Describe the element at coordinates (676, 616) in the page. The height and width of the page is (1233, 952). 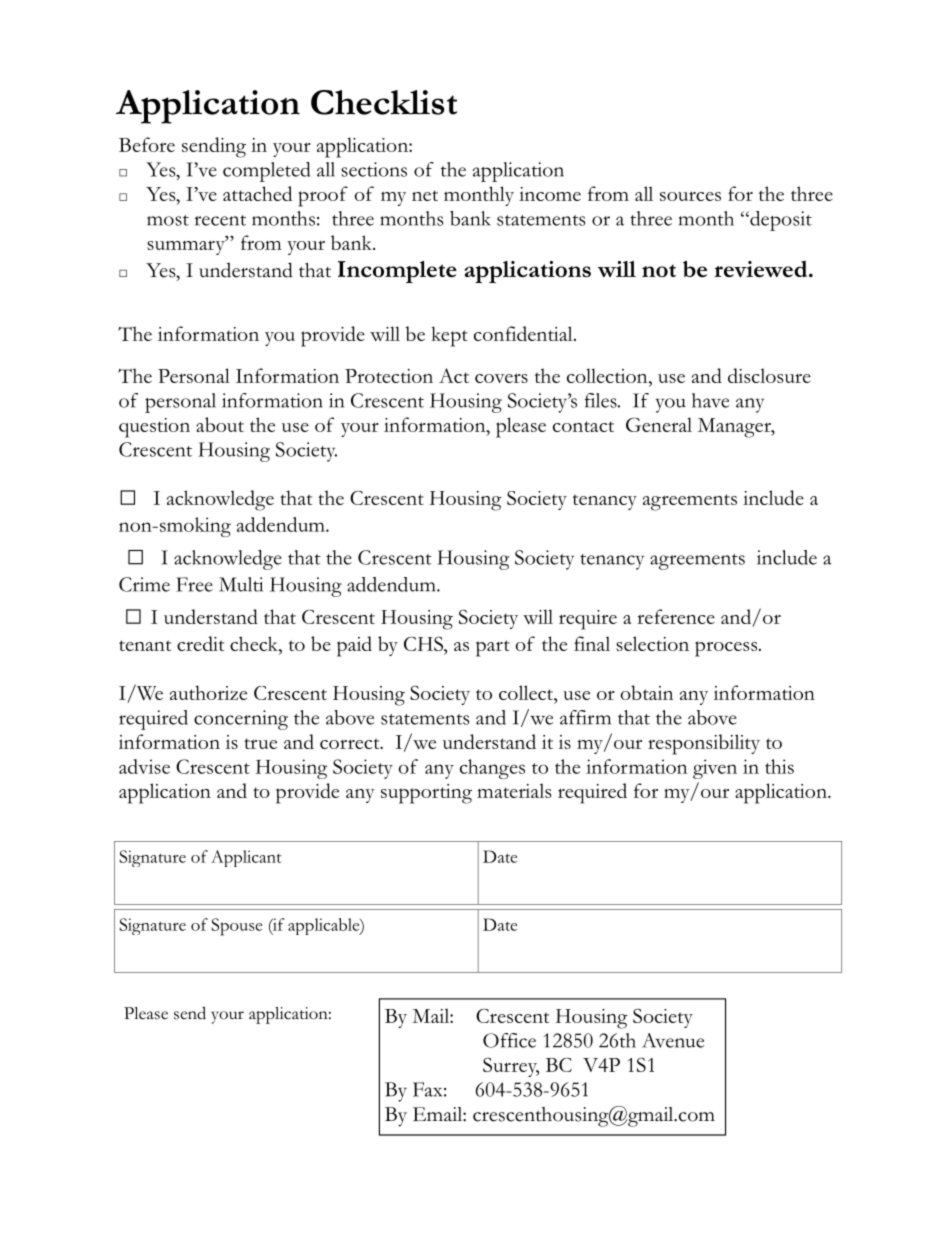
I see `reference` at that location.
